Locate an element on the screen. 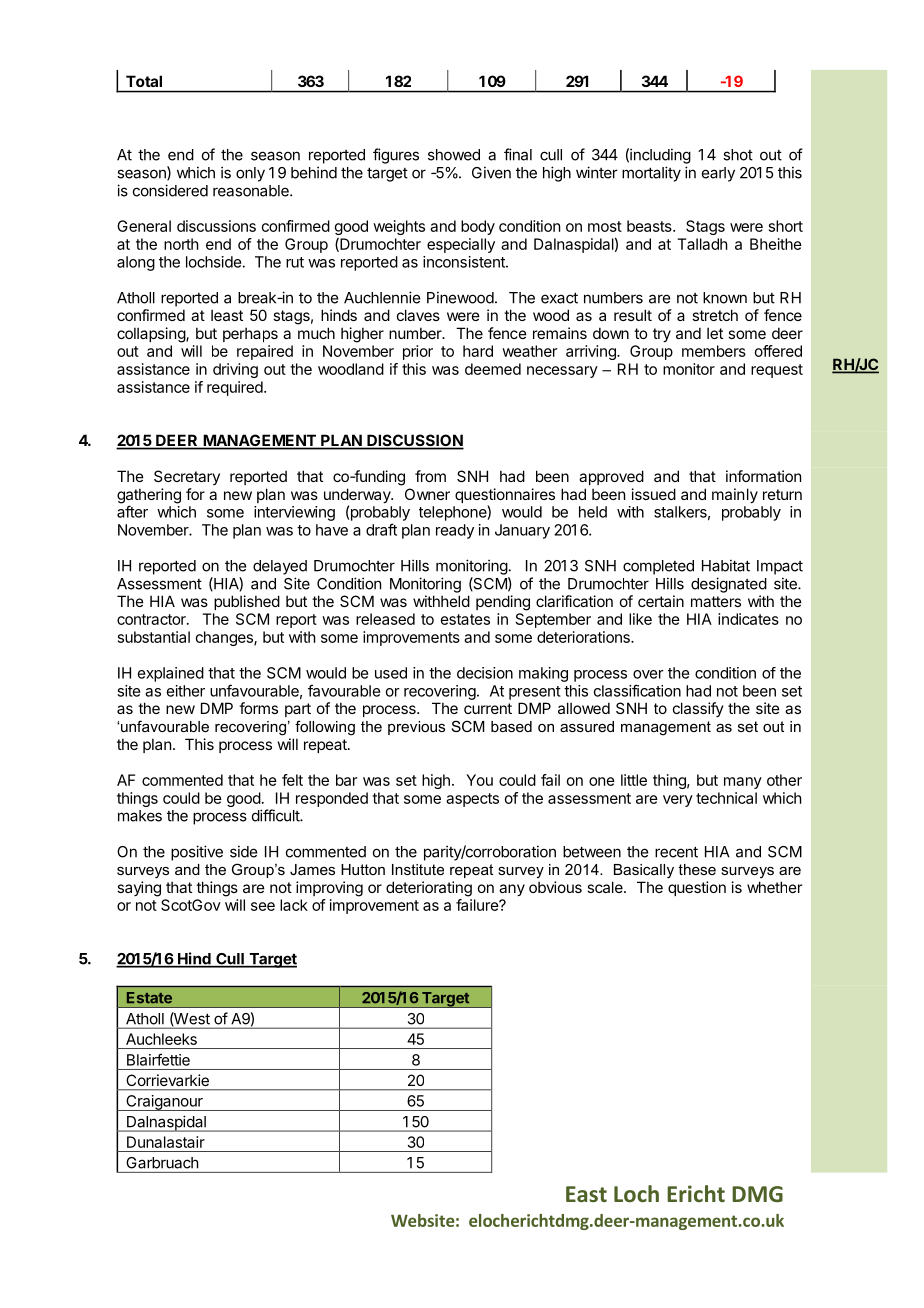  Total is located at coordinates (144, 81).
